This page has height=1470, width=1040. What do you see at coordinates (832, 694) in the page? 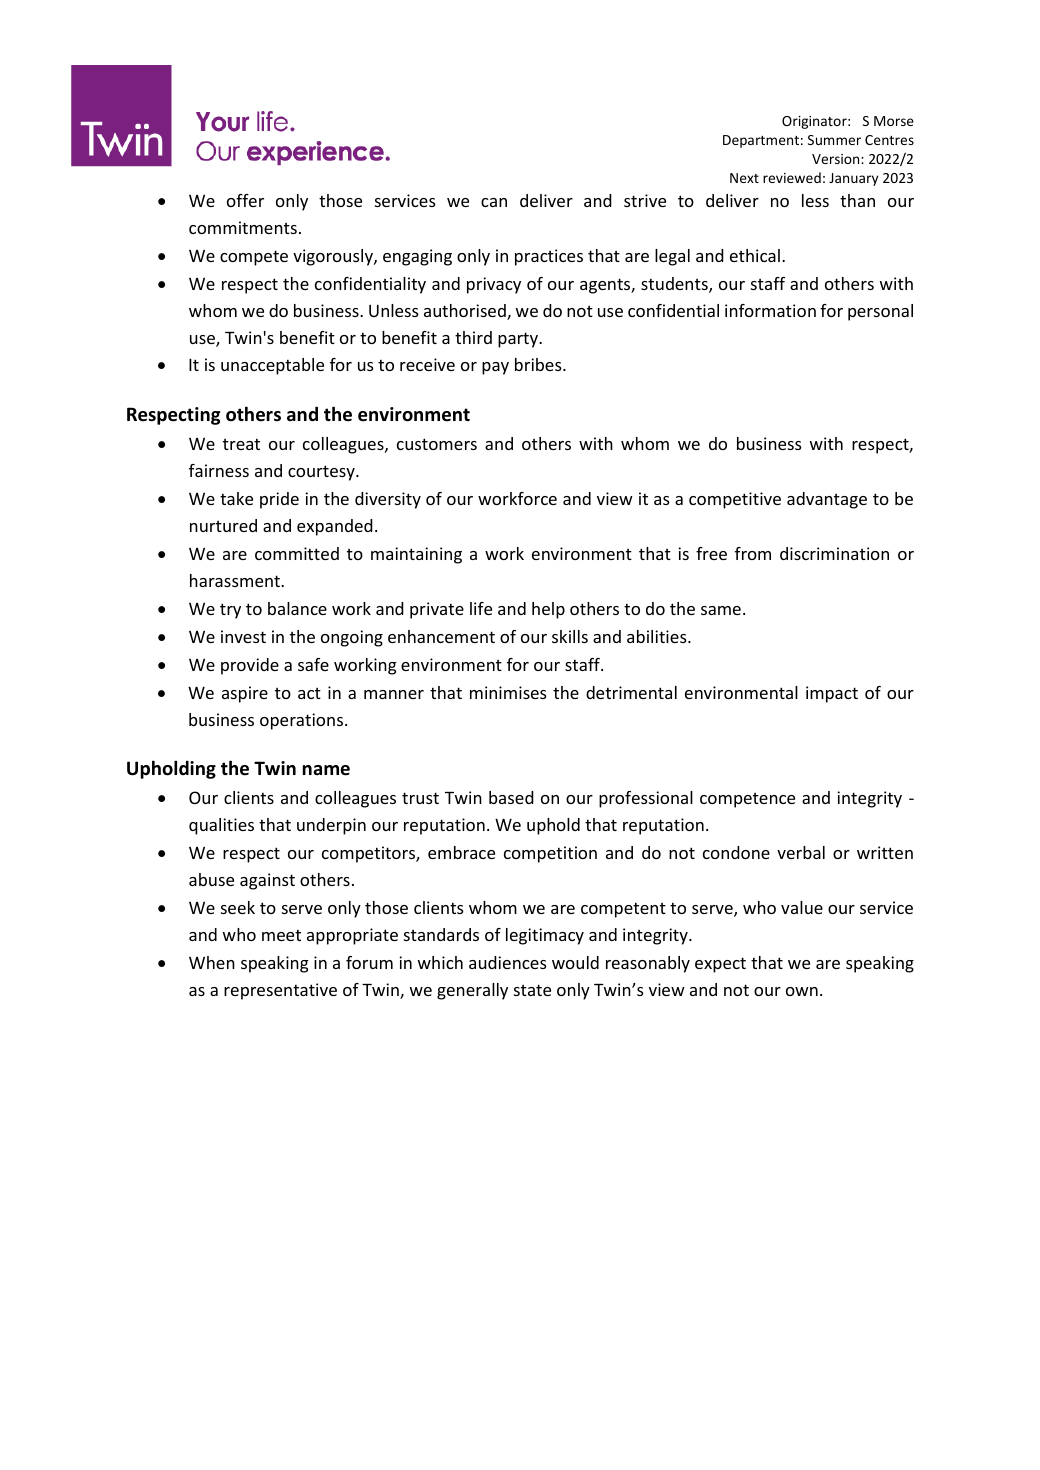
I see `impact` at bounding box center [832, 694].
